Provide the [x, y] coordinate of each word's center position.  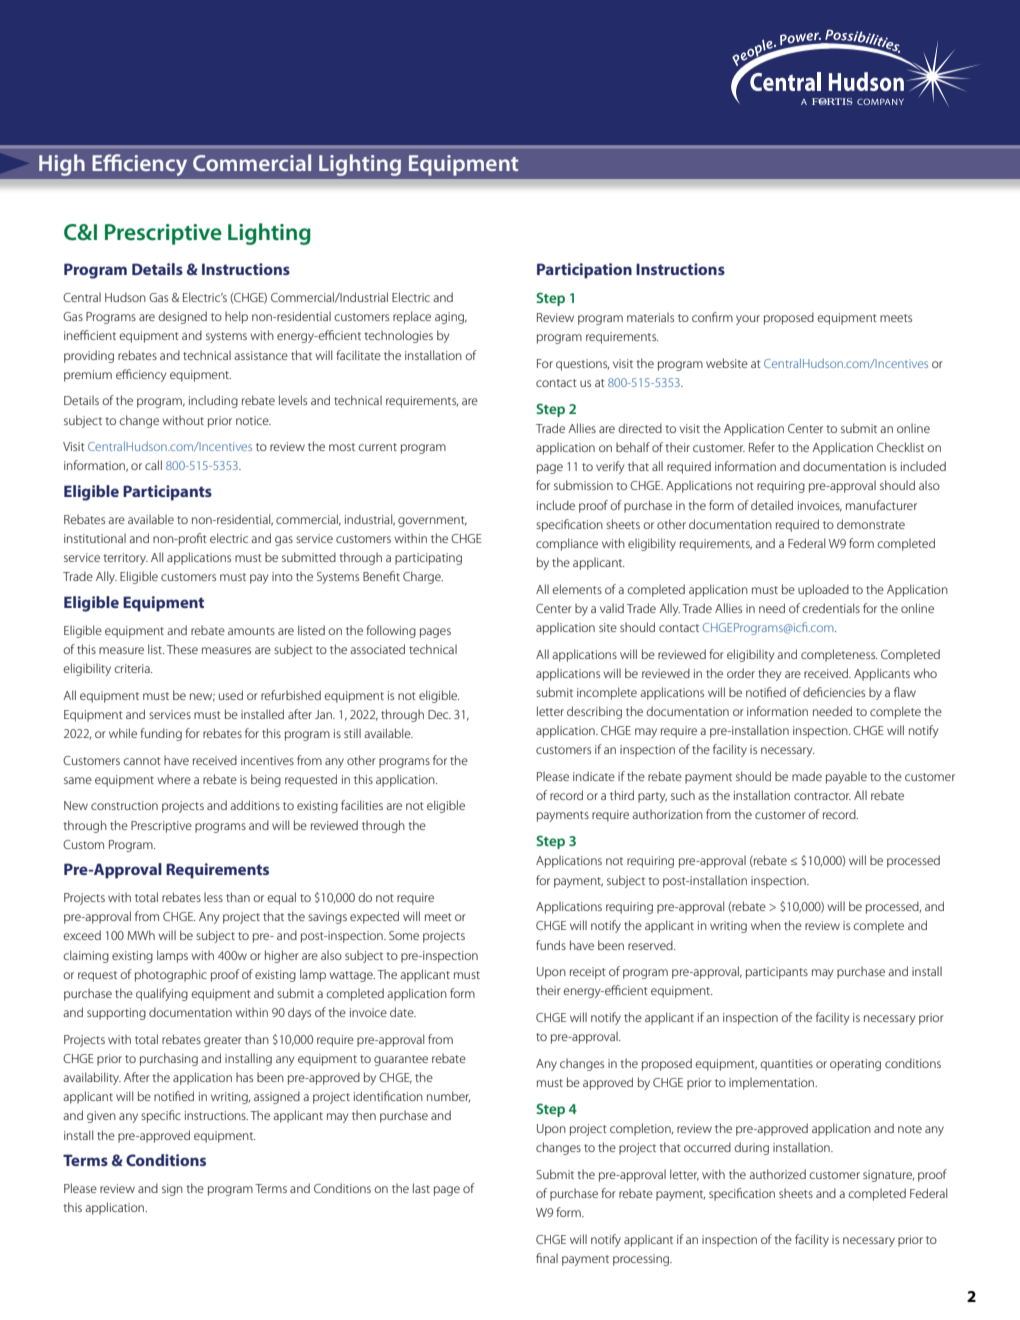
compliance [567, 544]
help [236, 317]
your [748, 320]
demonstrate [871, 524]
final [547, 1258]
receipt [588, 973]
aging [451, 318]
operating [855, 1065]
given [101, 1117]
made [807, 776]
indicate [594, 776]
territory [125, 559]
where [174, 779]
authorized [777, 1174]
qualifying [162, 994]
